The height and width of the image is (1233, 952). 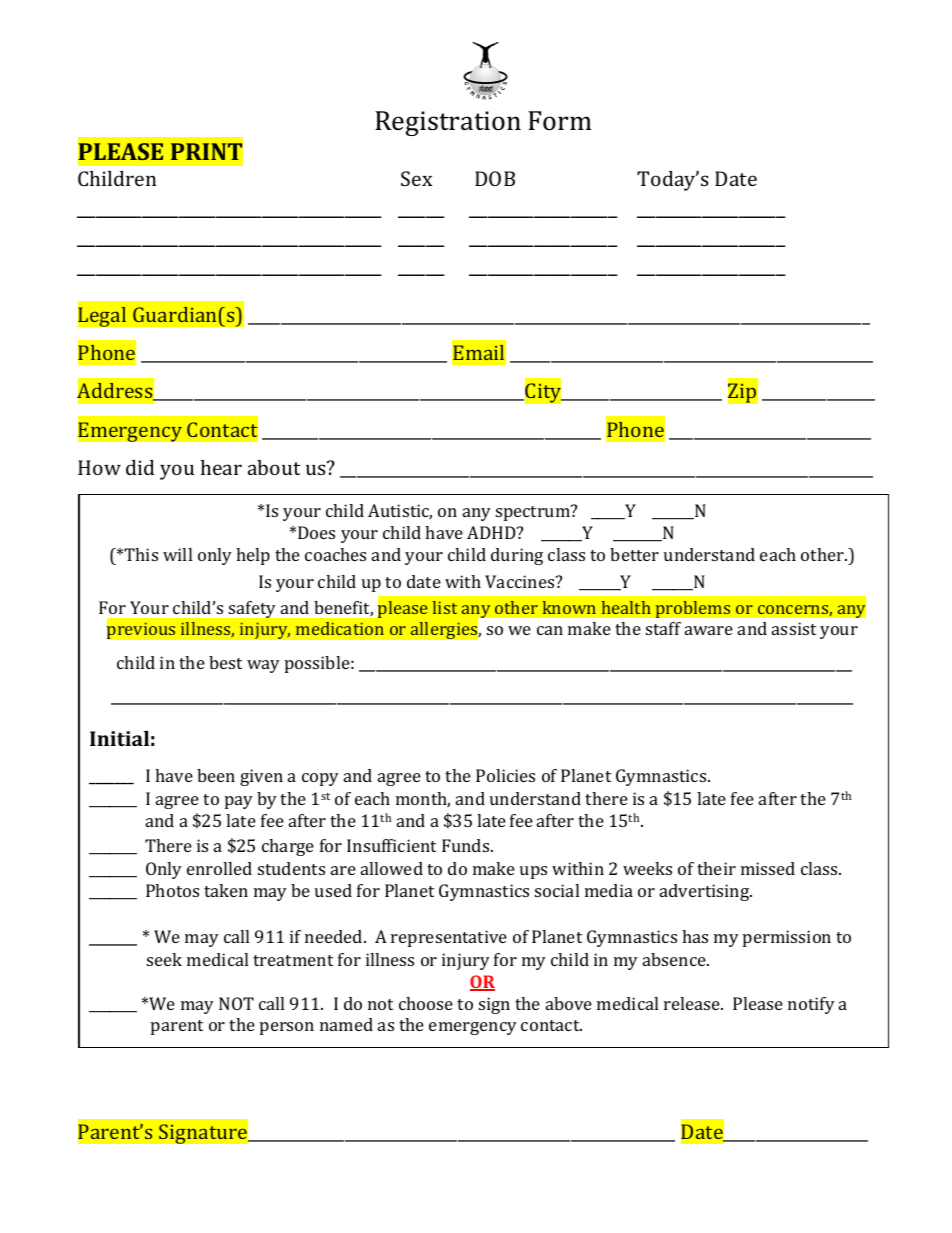 What do you see at coordinates (225, 662) in the image?
I see `best` at bounding box center [225, 662].
